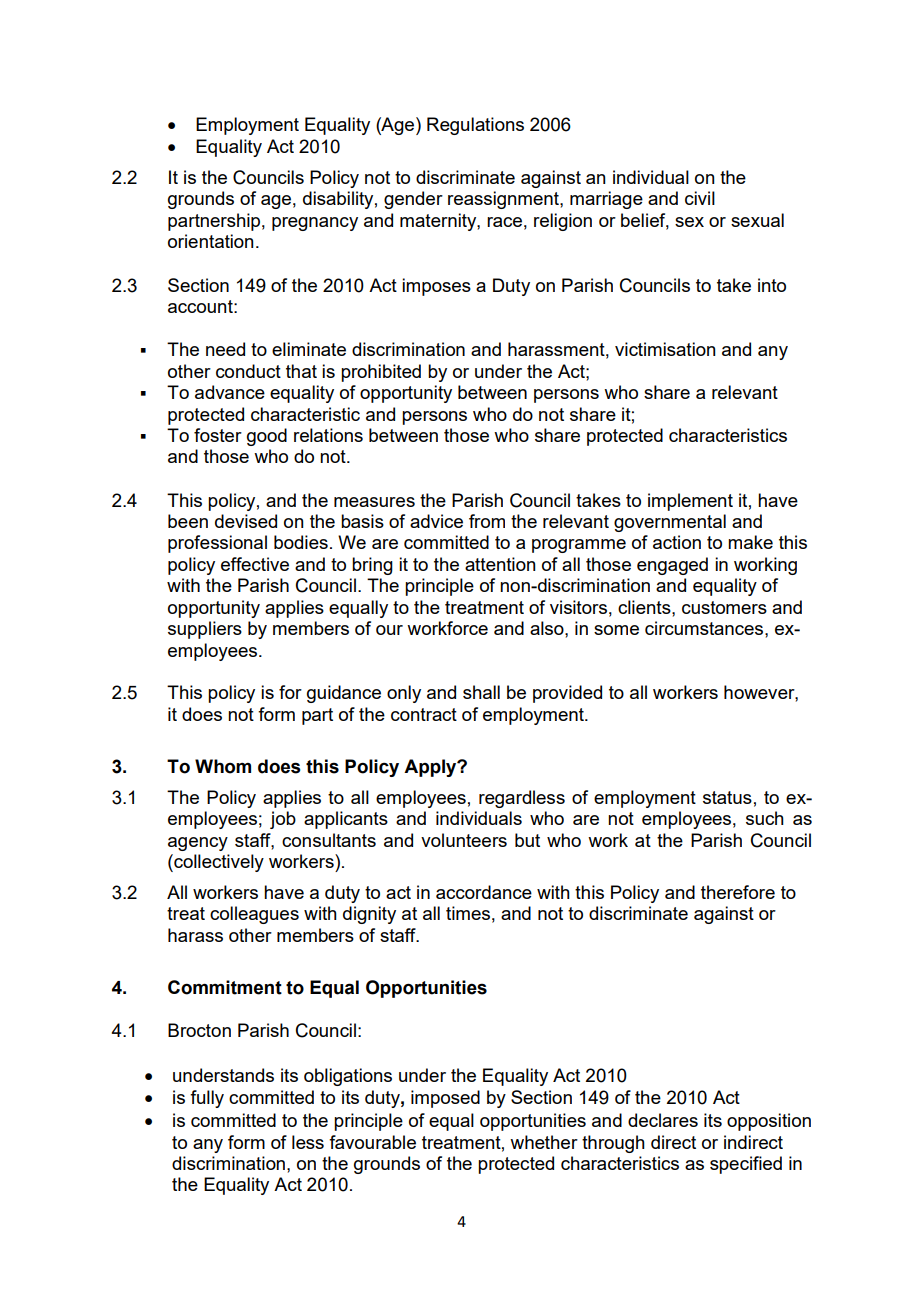 The width and height of the screenshot is (924, 1308). What do you see at coordinates (700, 198) in the screenshot?
I see `civil` at bounding box center [700, 198].
